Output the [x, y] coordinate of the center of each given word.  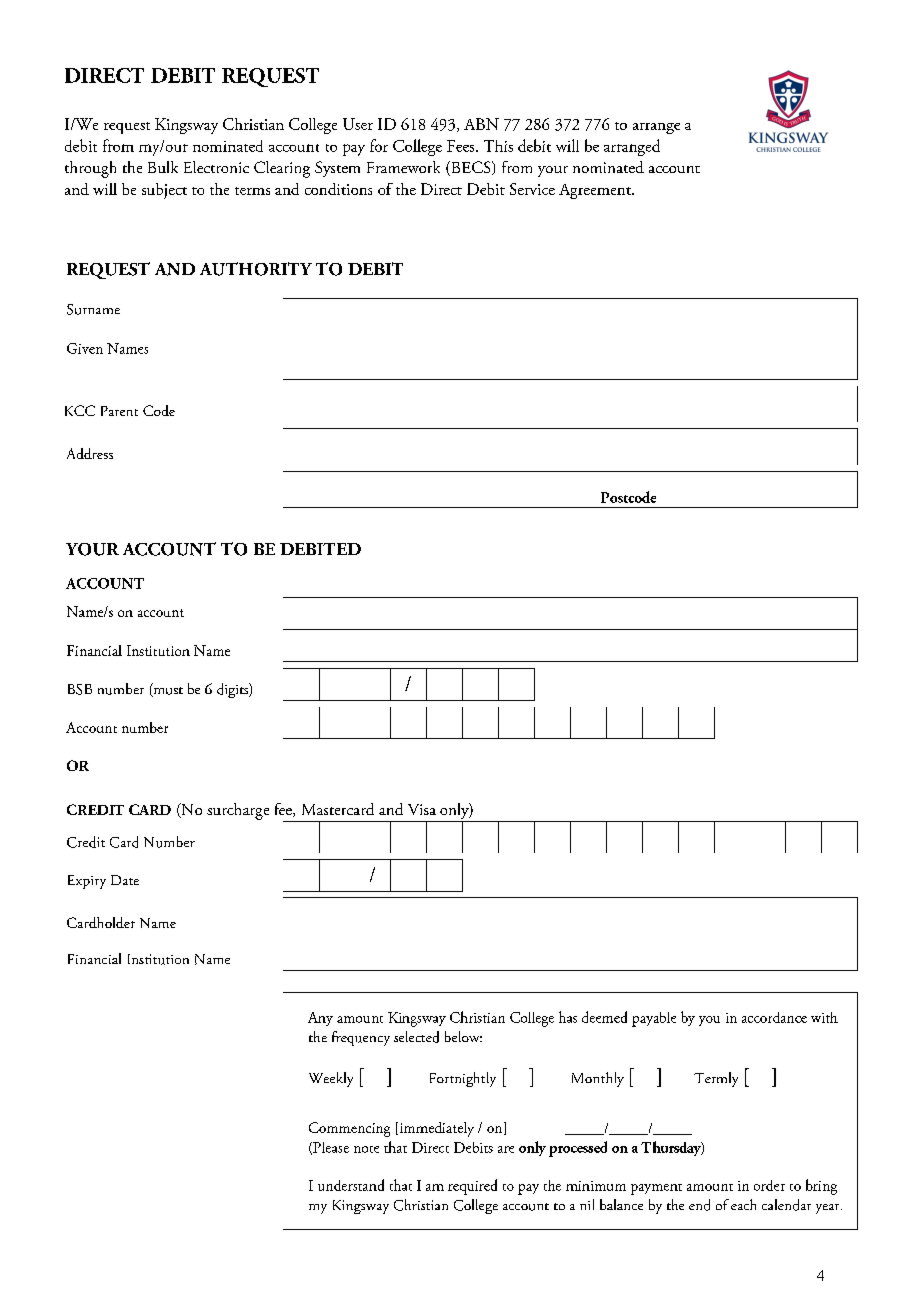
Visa [422, 809]
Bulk [163, 167]
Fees [462, 146]
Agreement [596, 191]
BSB [80, 689]
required [472, 1187]
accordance [774, 1017]
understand [351, 1185]
